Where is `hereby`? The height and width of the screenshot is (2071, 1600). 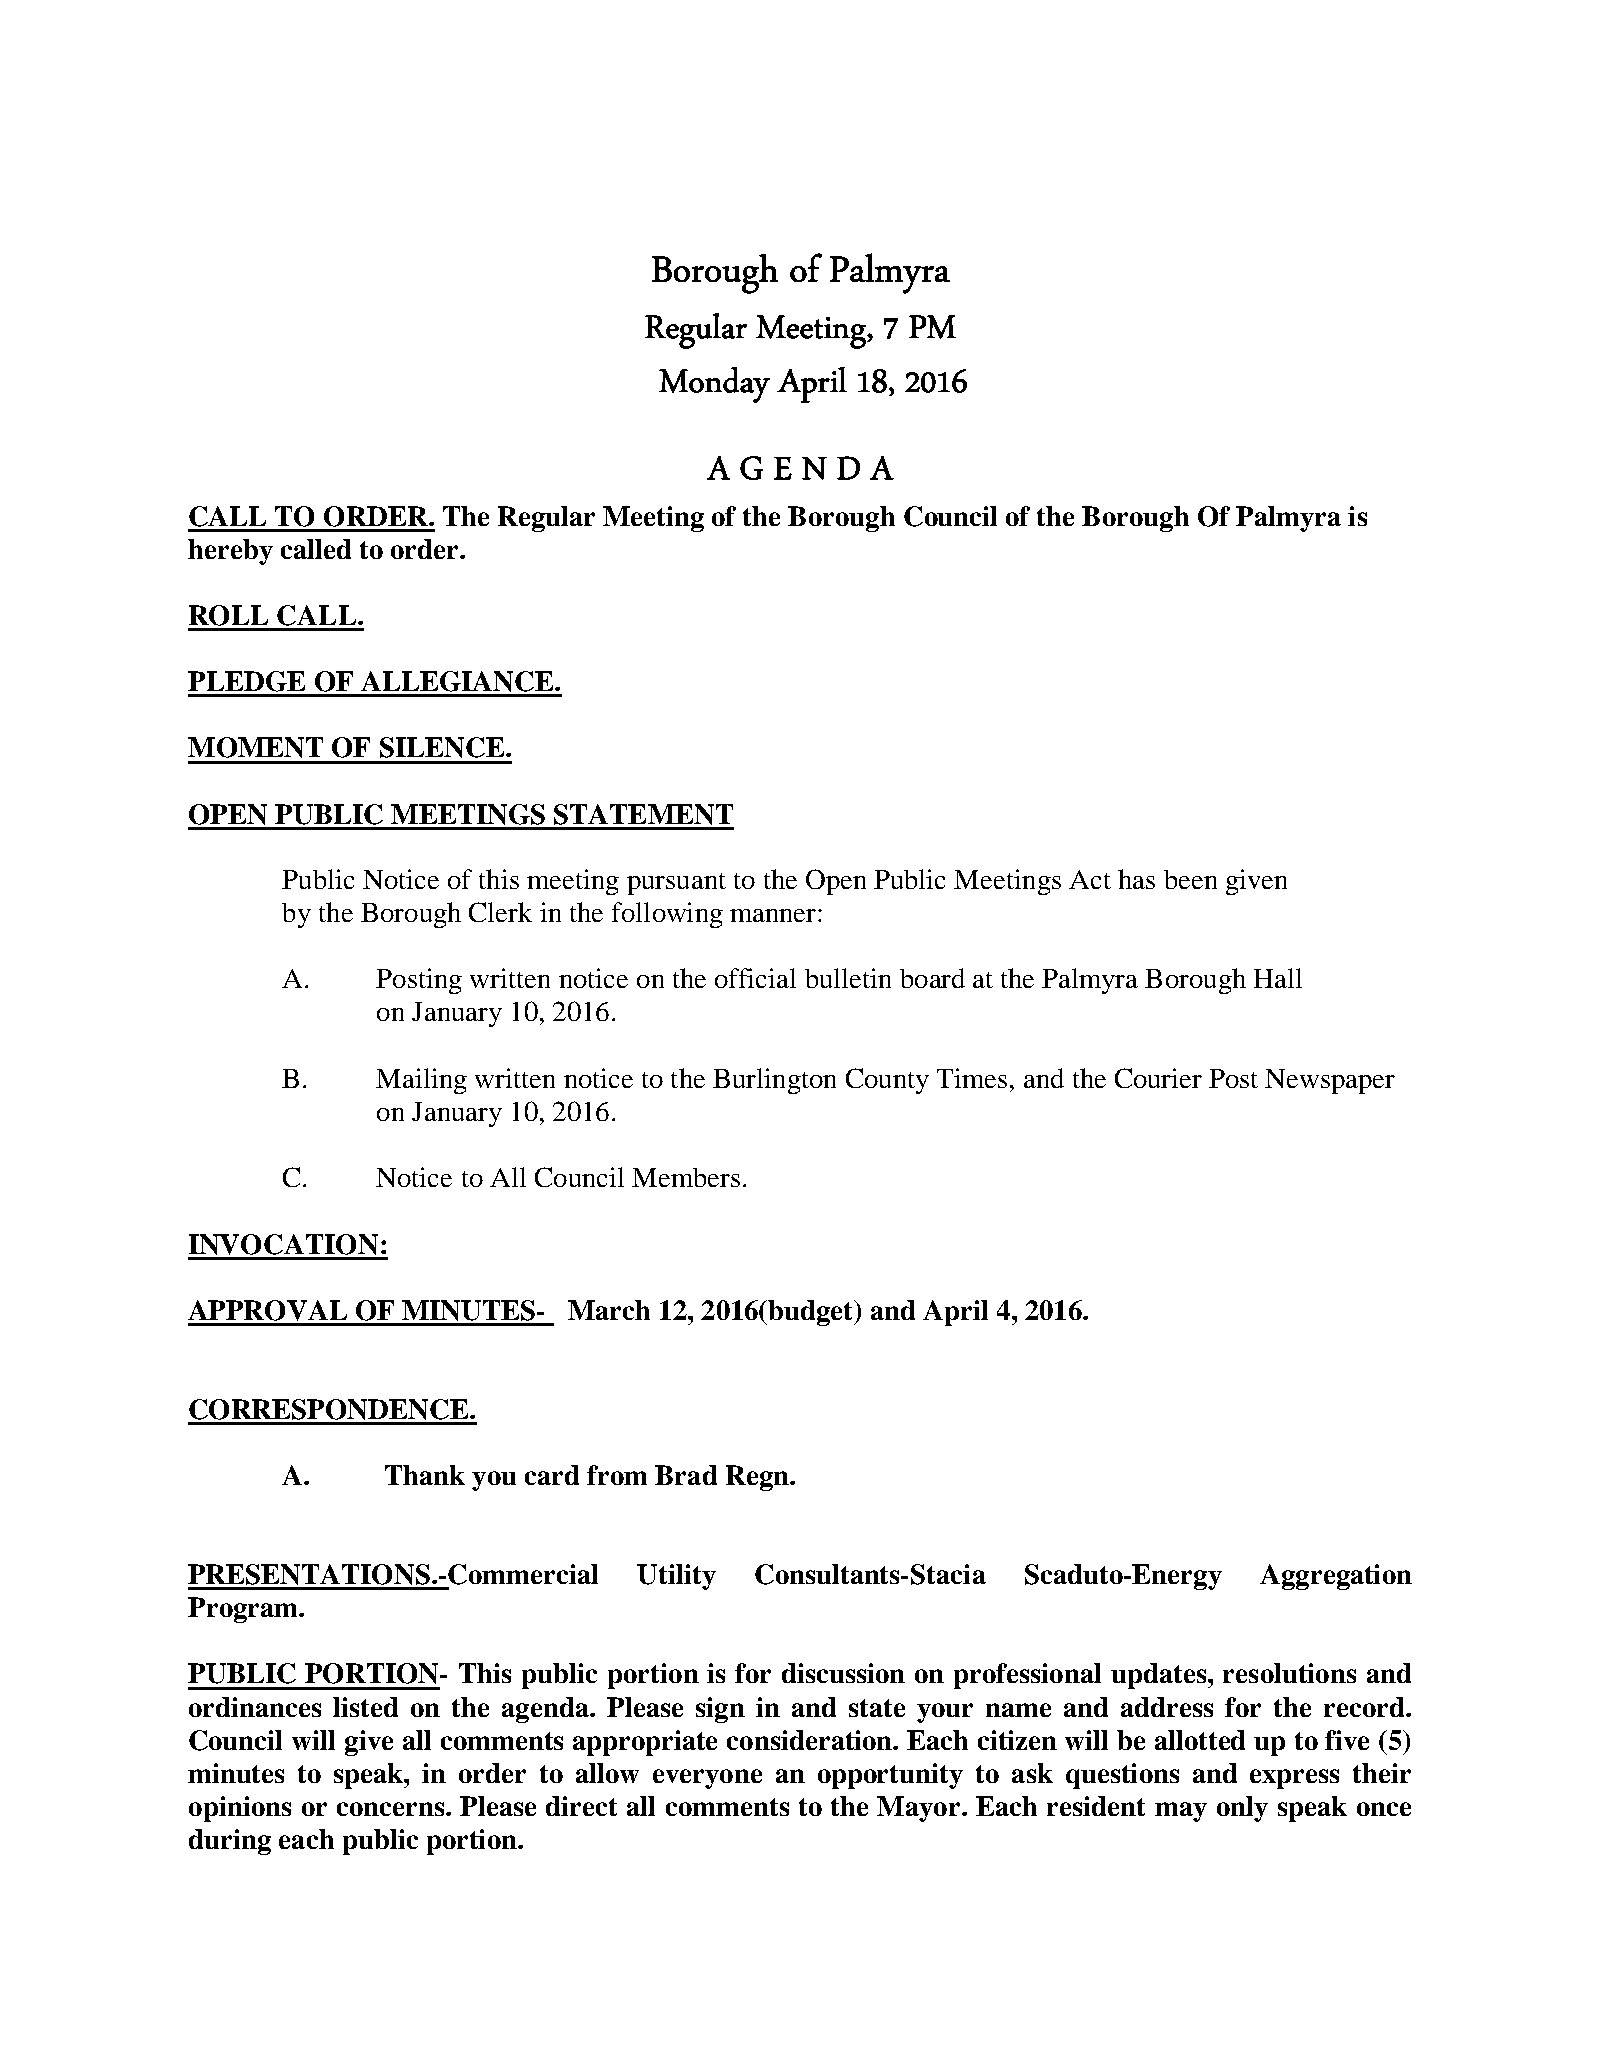
hereby is located at coordinates (230, 552).
